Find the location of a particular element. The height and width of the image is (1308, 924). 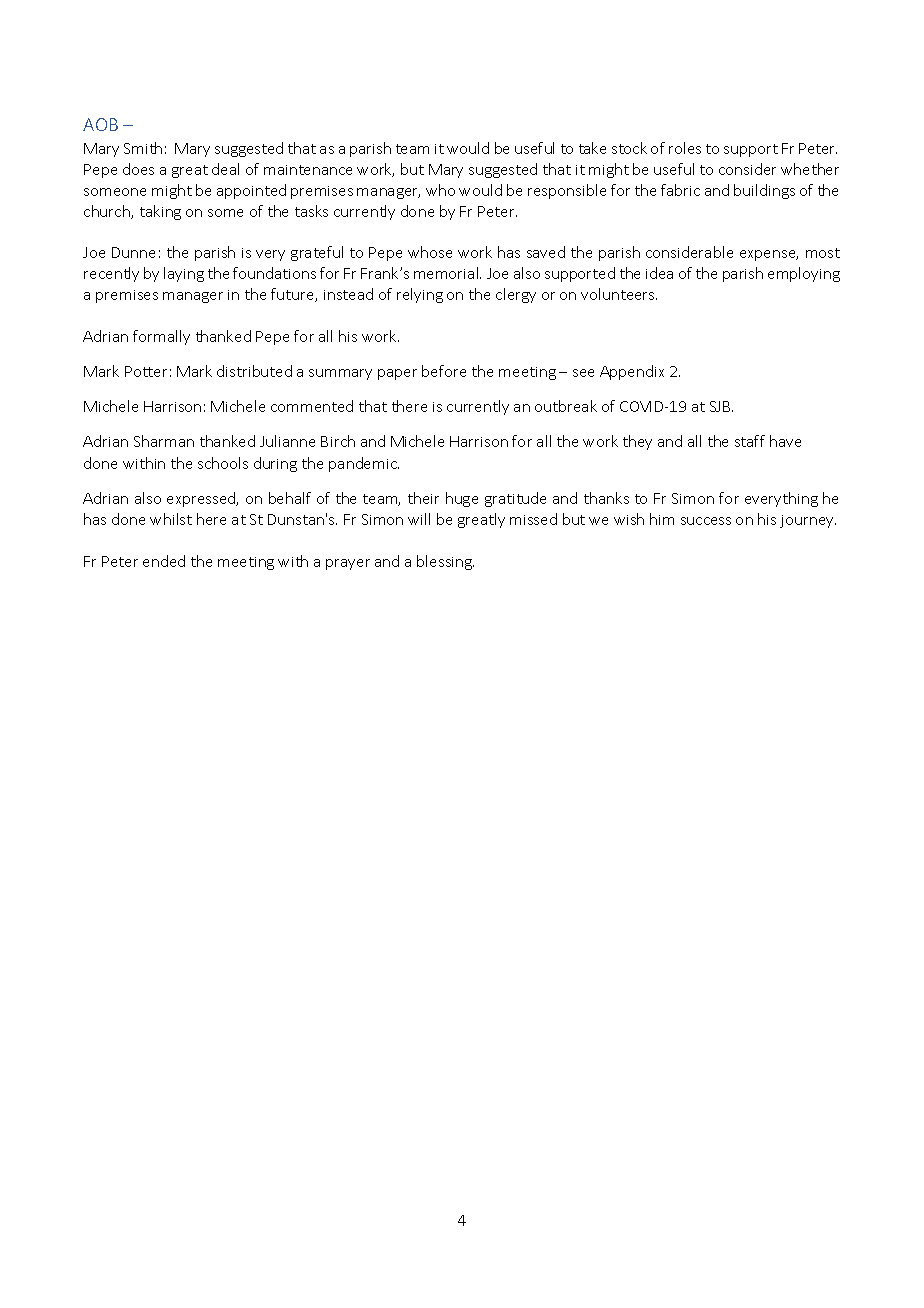

formally is located at coordinates (161, 337).
